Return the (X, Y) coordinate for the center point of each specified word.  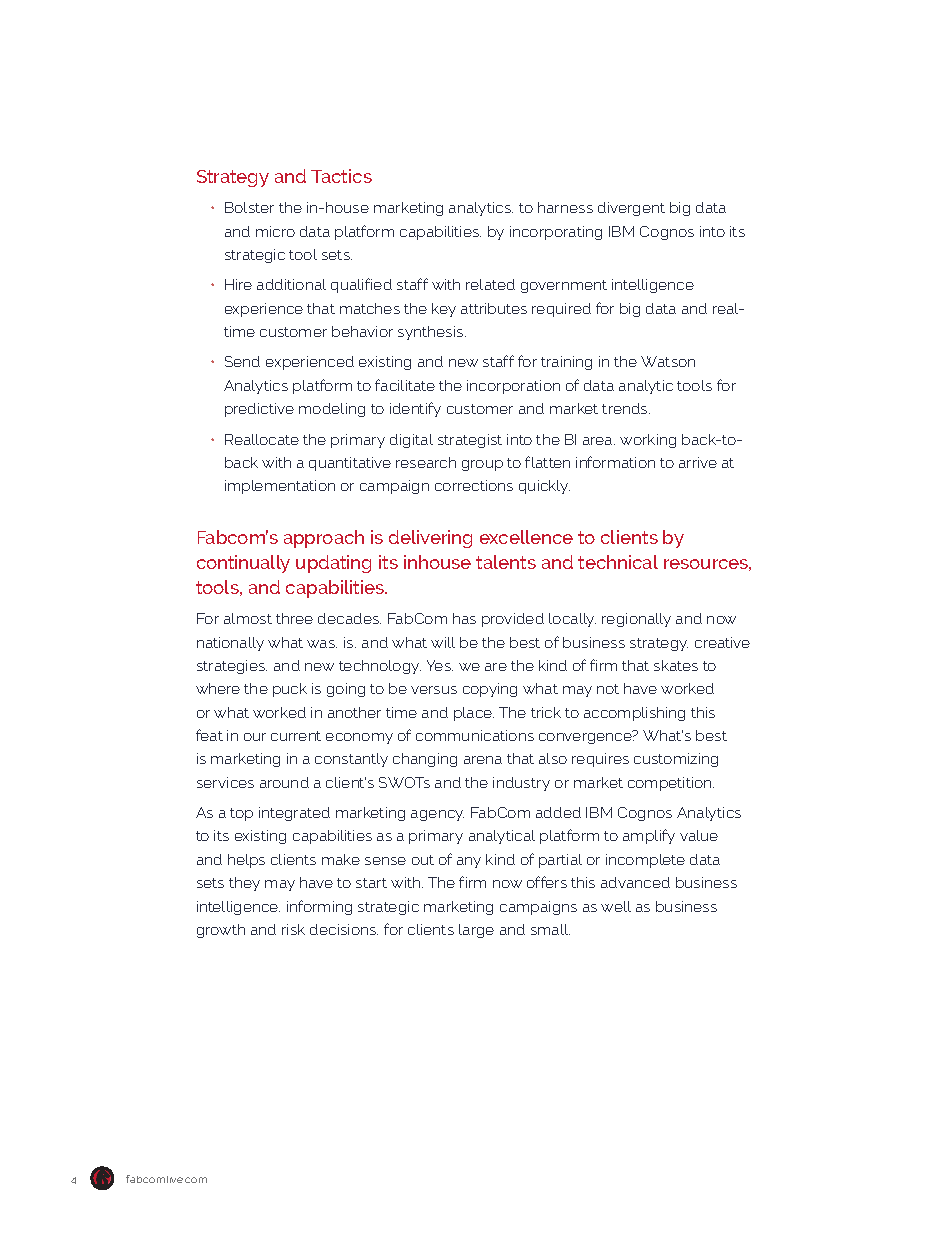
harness (565, 207)
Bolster (249, 207)
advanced (635, 882)
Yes (440, 665)
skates (676, 665)
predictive (259, 410)
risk (293, 929)
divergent (631, 209)
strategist (470, 441)
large (476, 931)
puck (290, 690)
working (648, 441)
